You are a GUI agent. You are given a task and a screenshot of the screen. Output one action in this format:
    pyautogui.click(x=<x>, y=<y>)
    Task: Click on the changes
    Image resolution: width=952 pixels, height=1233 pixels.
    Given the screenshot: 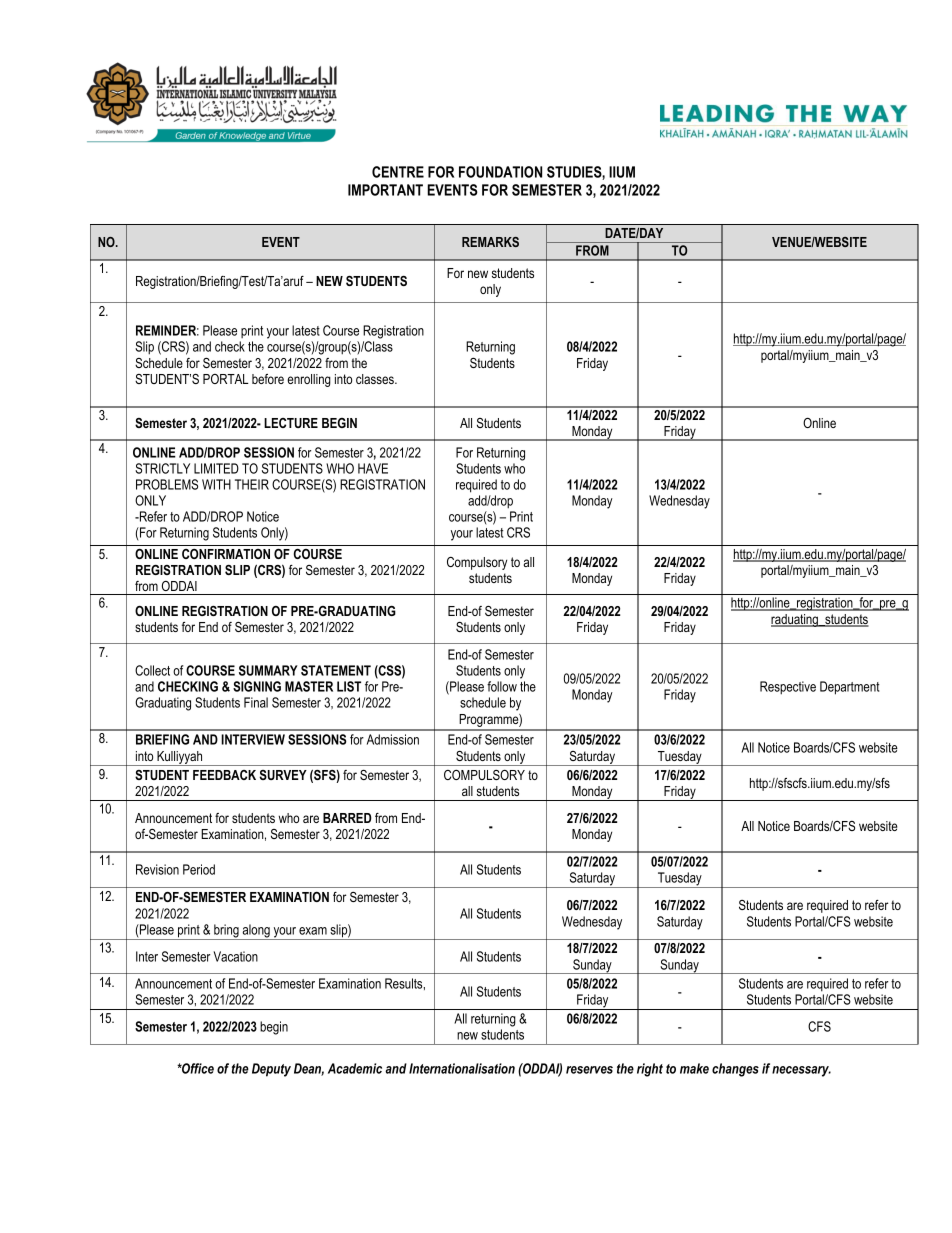 What is the action you would take?
    pyautogui.click(x=735, y=1070)
